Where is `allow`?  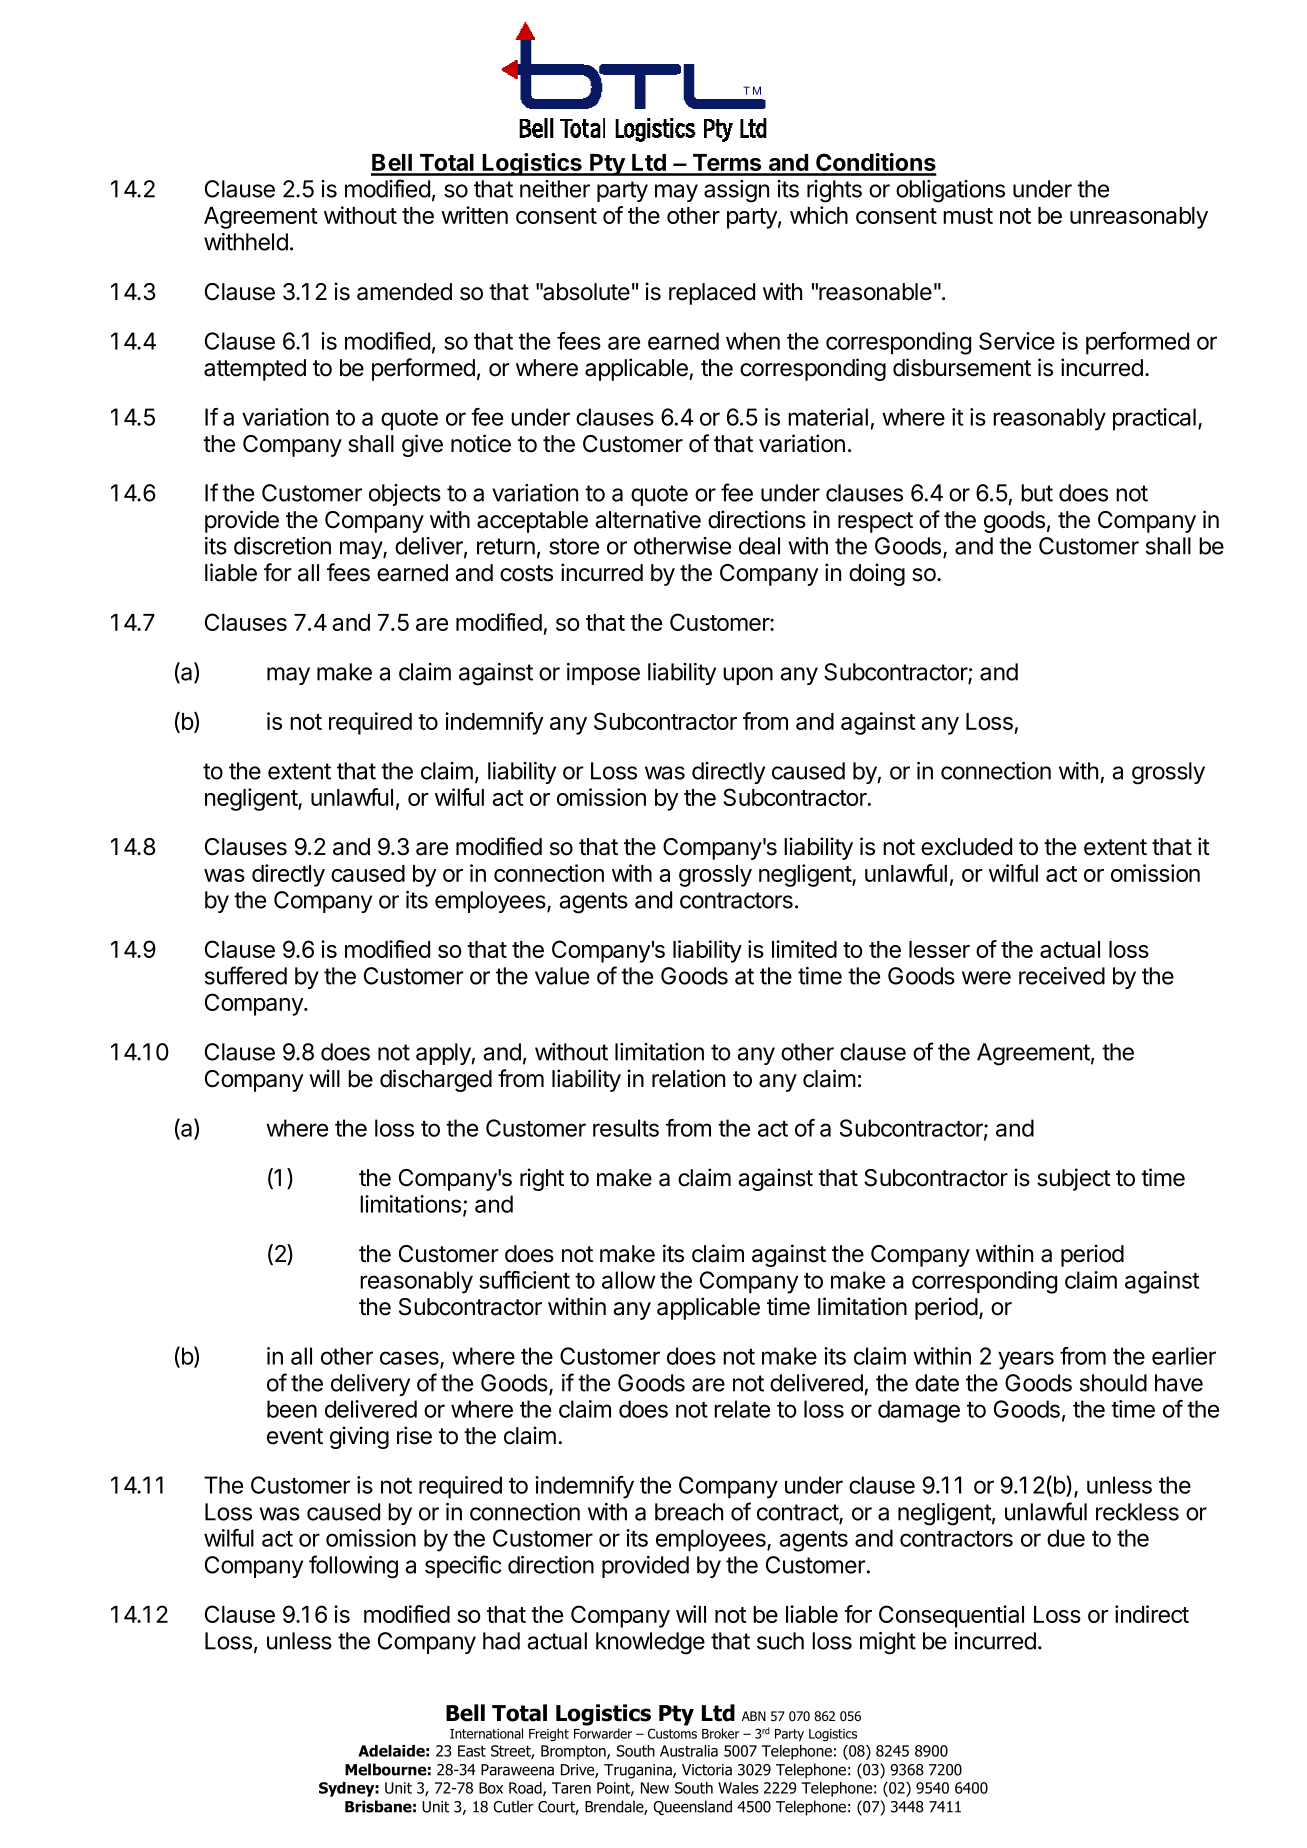 allow is located at coordinates (629, 1280).
